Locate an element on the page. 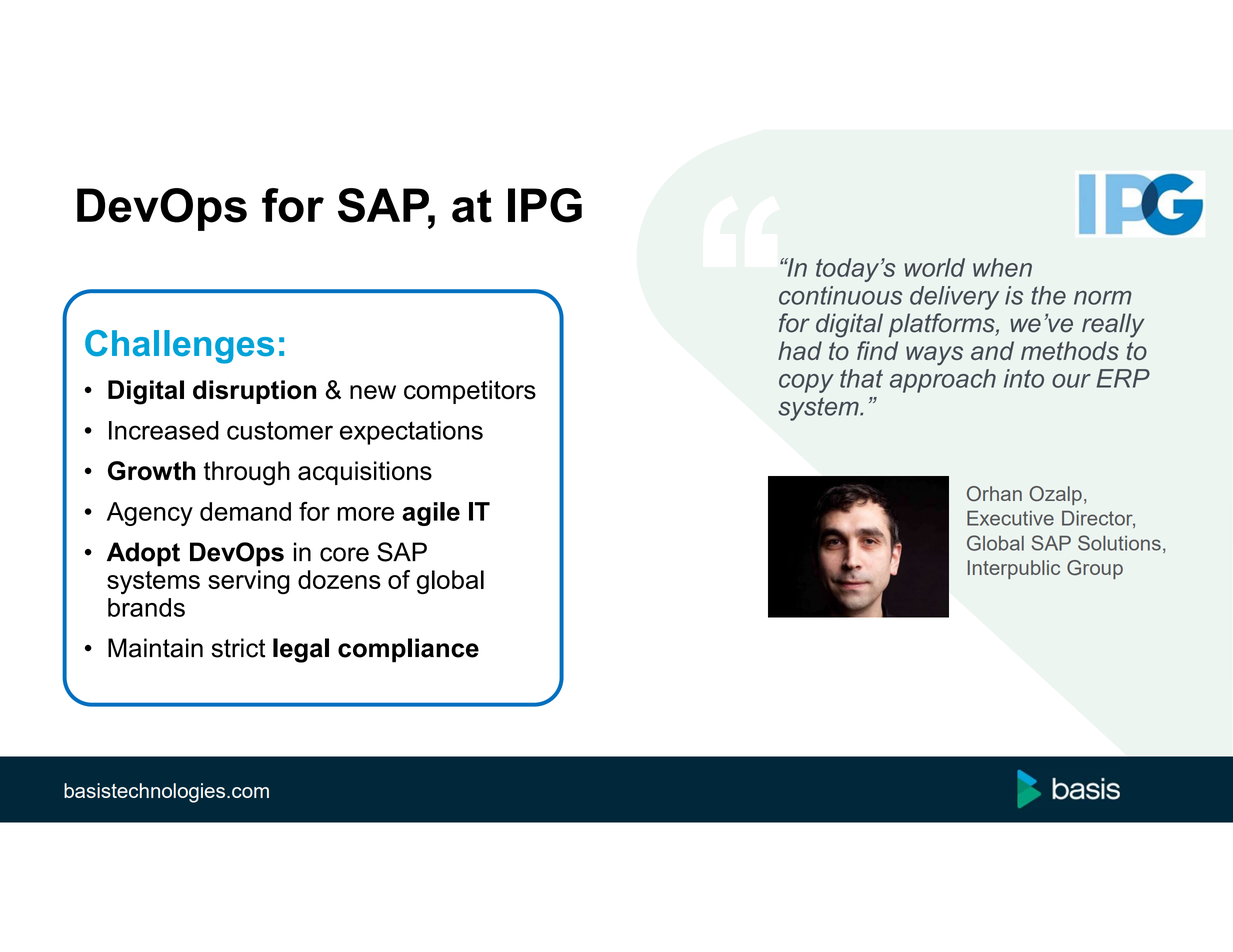  IPG is located at coordinates (545, 205).
